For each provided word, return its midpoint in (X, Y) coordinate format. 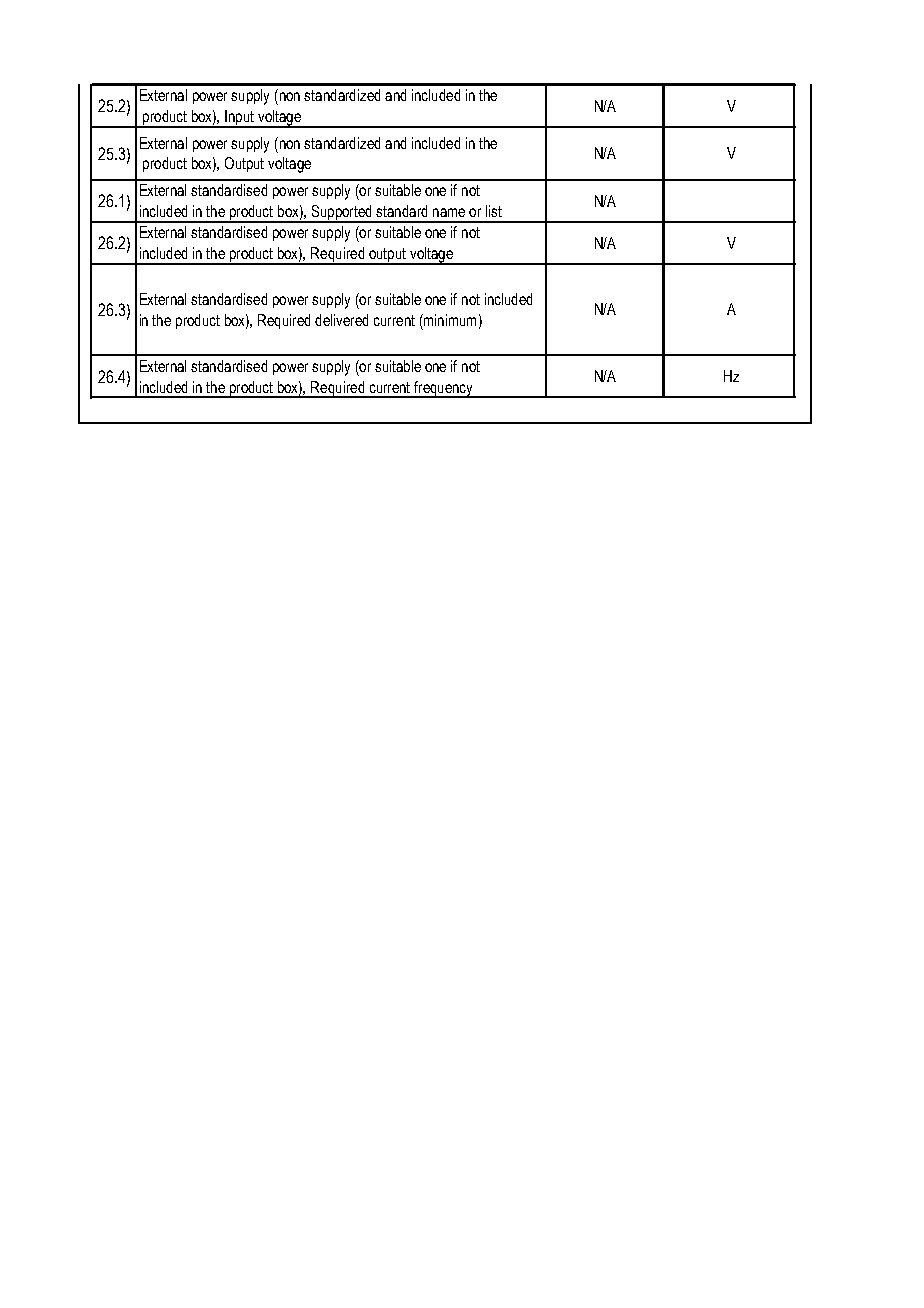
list (494, 211)
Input (240, 119)
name (449, 212)
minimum (449, 320)
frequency (444, 389)
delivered (341, 320)
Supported (341, 214)
